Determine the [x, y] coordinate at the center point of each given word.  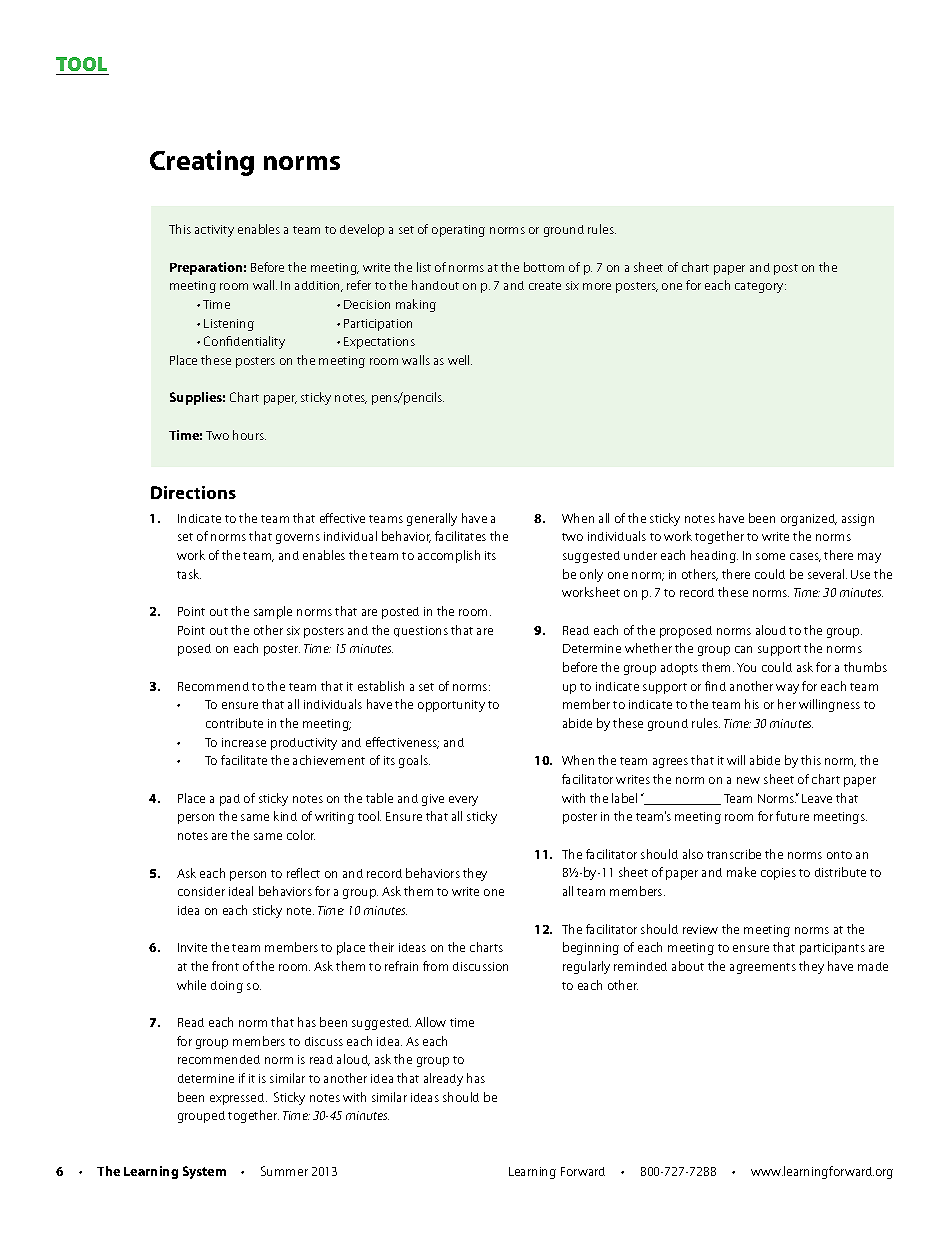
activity [214, 231]
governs [298, 539]
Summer [284, 1171]
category [760, 287]
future [792, 816]
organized [809, 520]
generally [432, 519]
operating [458, 231]
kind [285, 816]
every [463, 801]
